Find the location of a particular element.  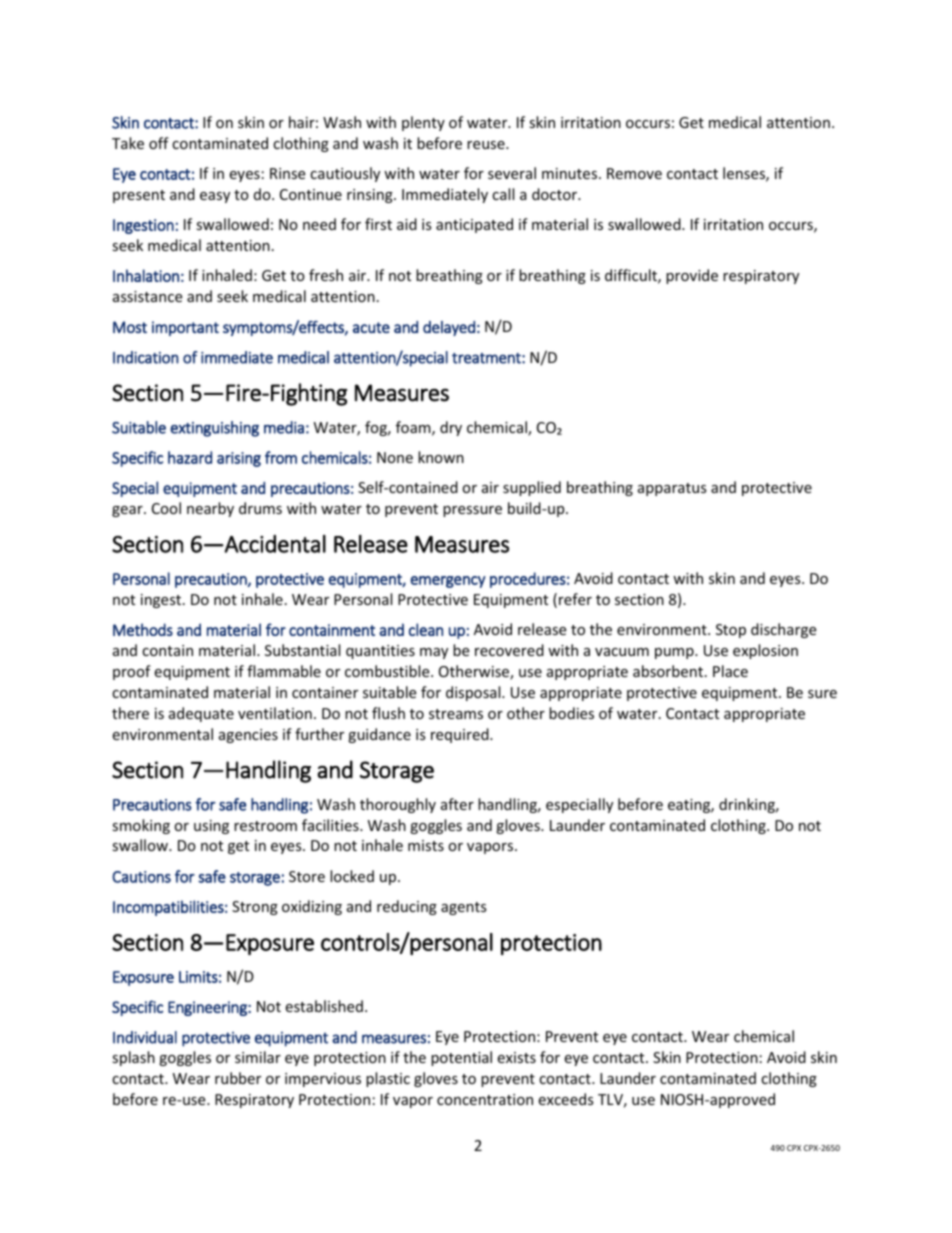

required is located at coordinates (461, 735).
